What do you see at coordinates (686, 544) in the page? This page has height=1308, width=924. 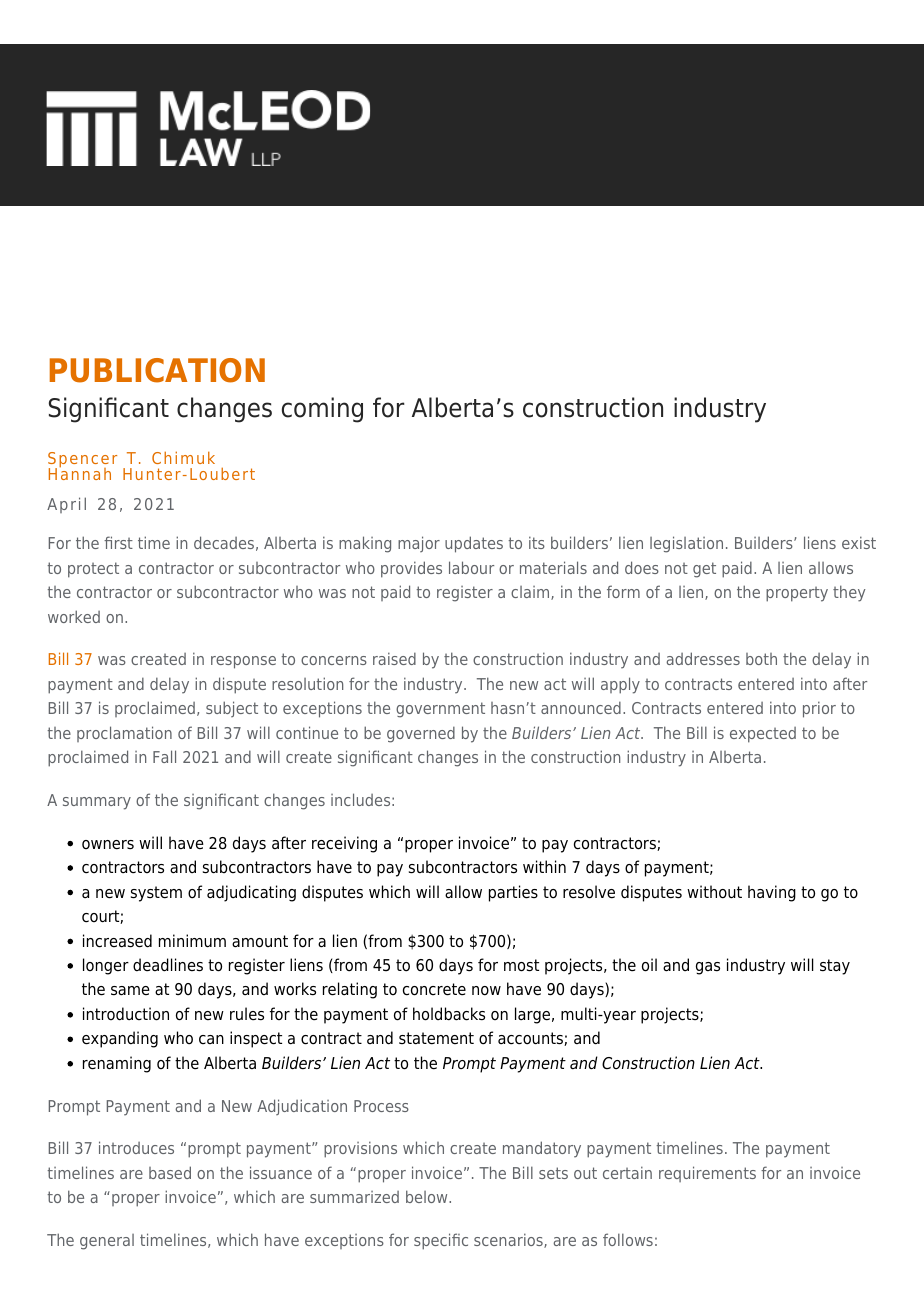 I see `legislation` at bounding box center [686, 544].
